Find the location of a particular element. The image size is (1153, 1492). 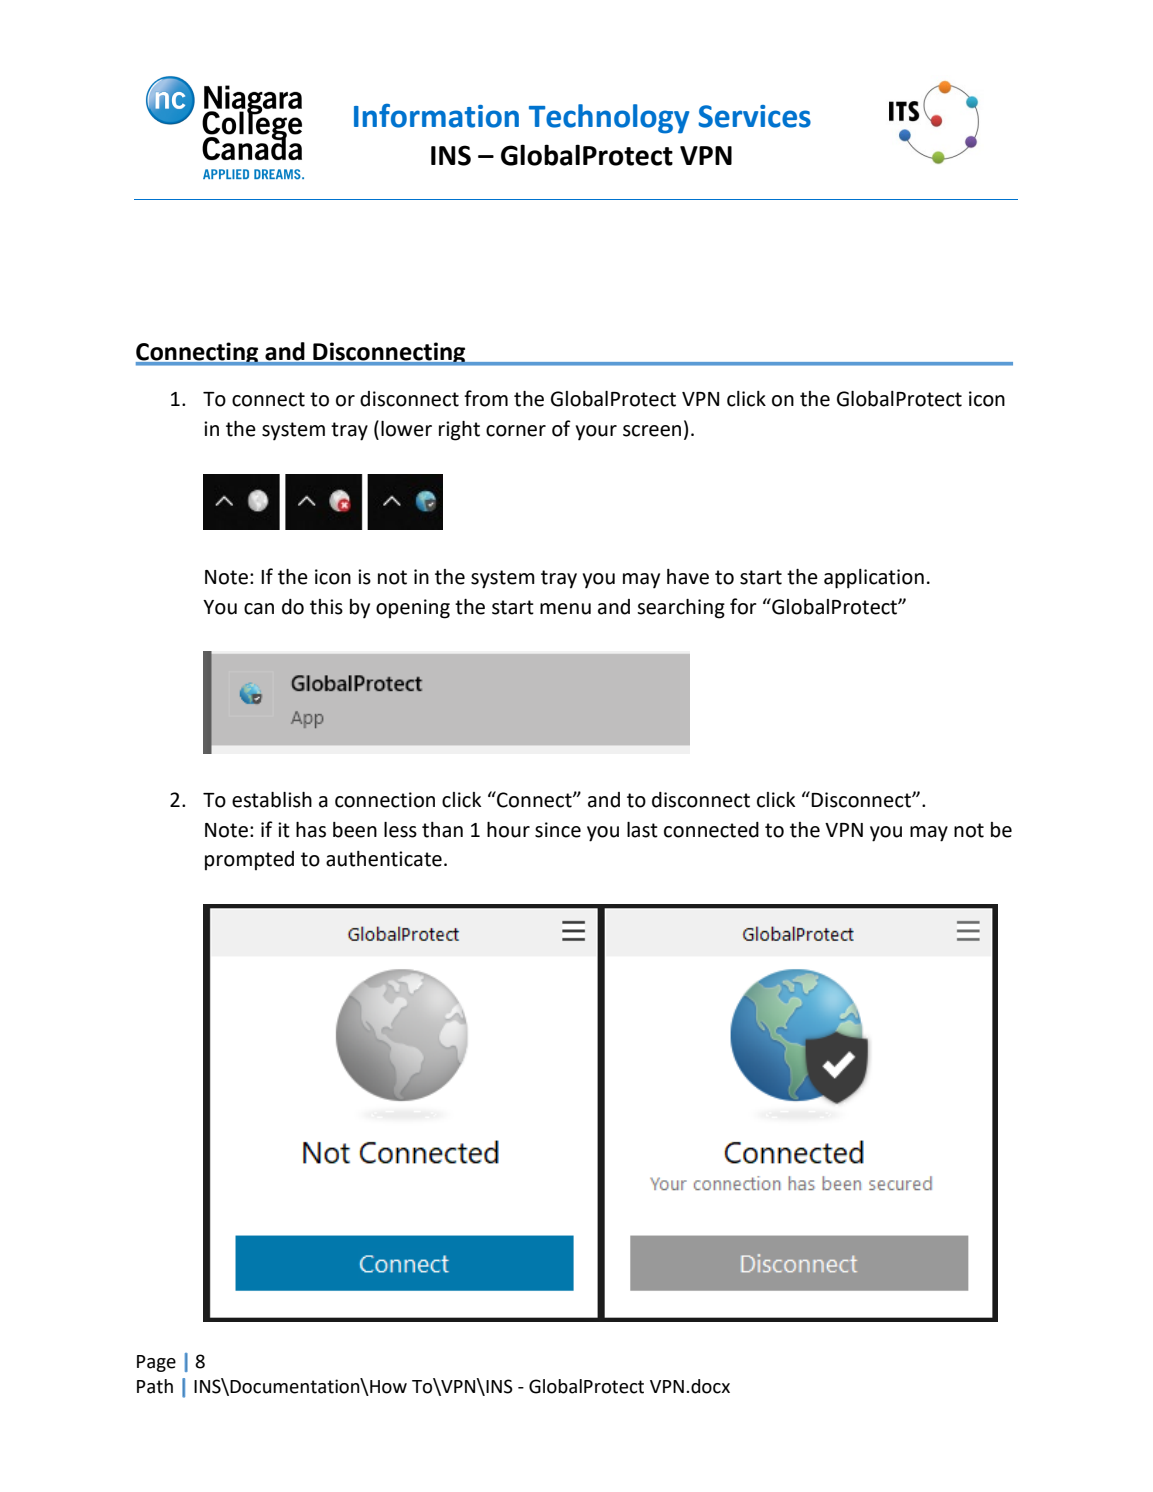

application is located at coordinates (874, 579).
